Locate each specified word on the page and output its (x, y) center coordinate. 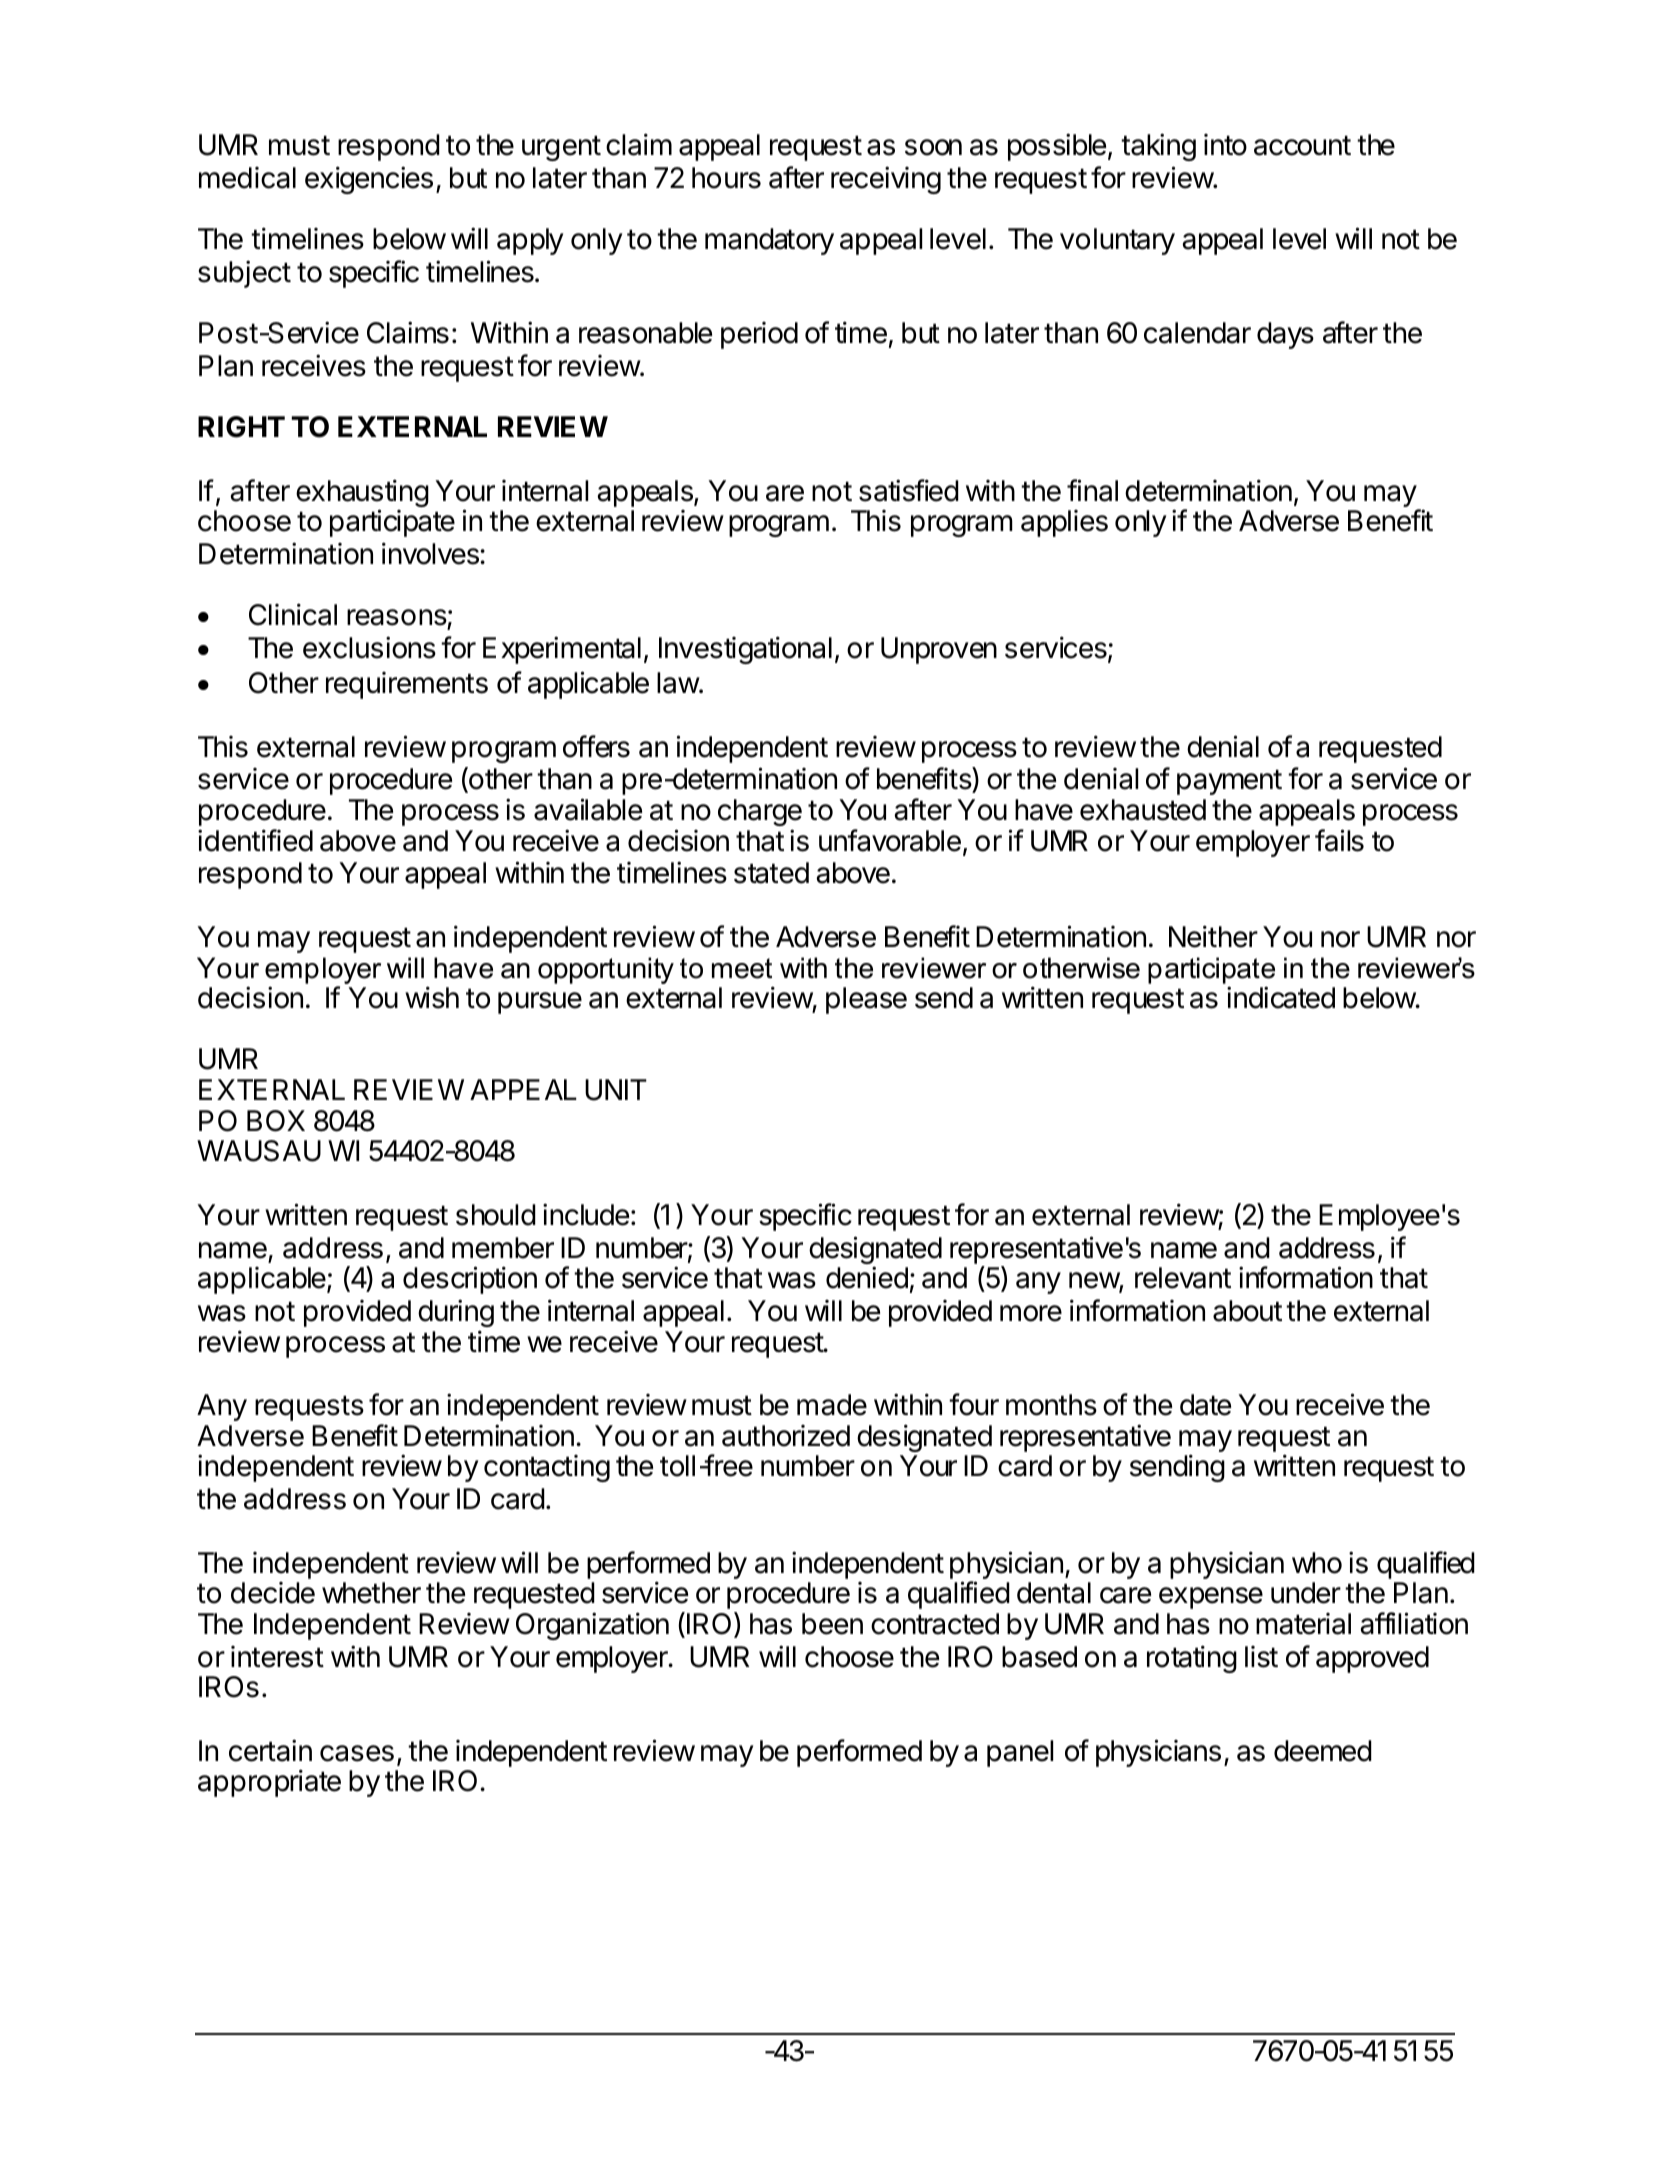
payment (1229, 782)
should (496, 1215)
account (1302, 145)
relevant (1183, 1278)
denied (867, 1277)
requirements (407, 685)
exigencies (369, 180)
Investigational (745, 650)
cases (357, 1753)
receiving (886, 180)
